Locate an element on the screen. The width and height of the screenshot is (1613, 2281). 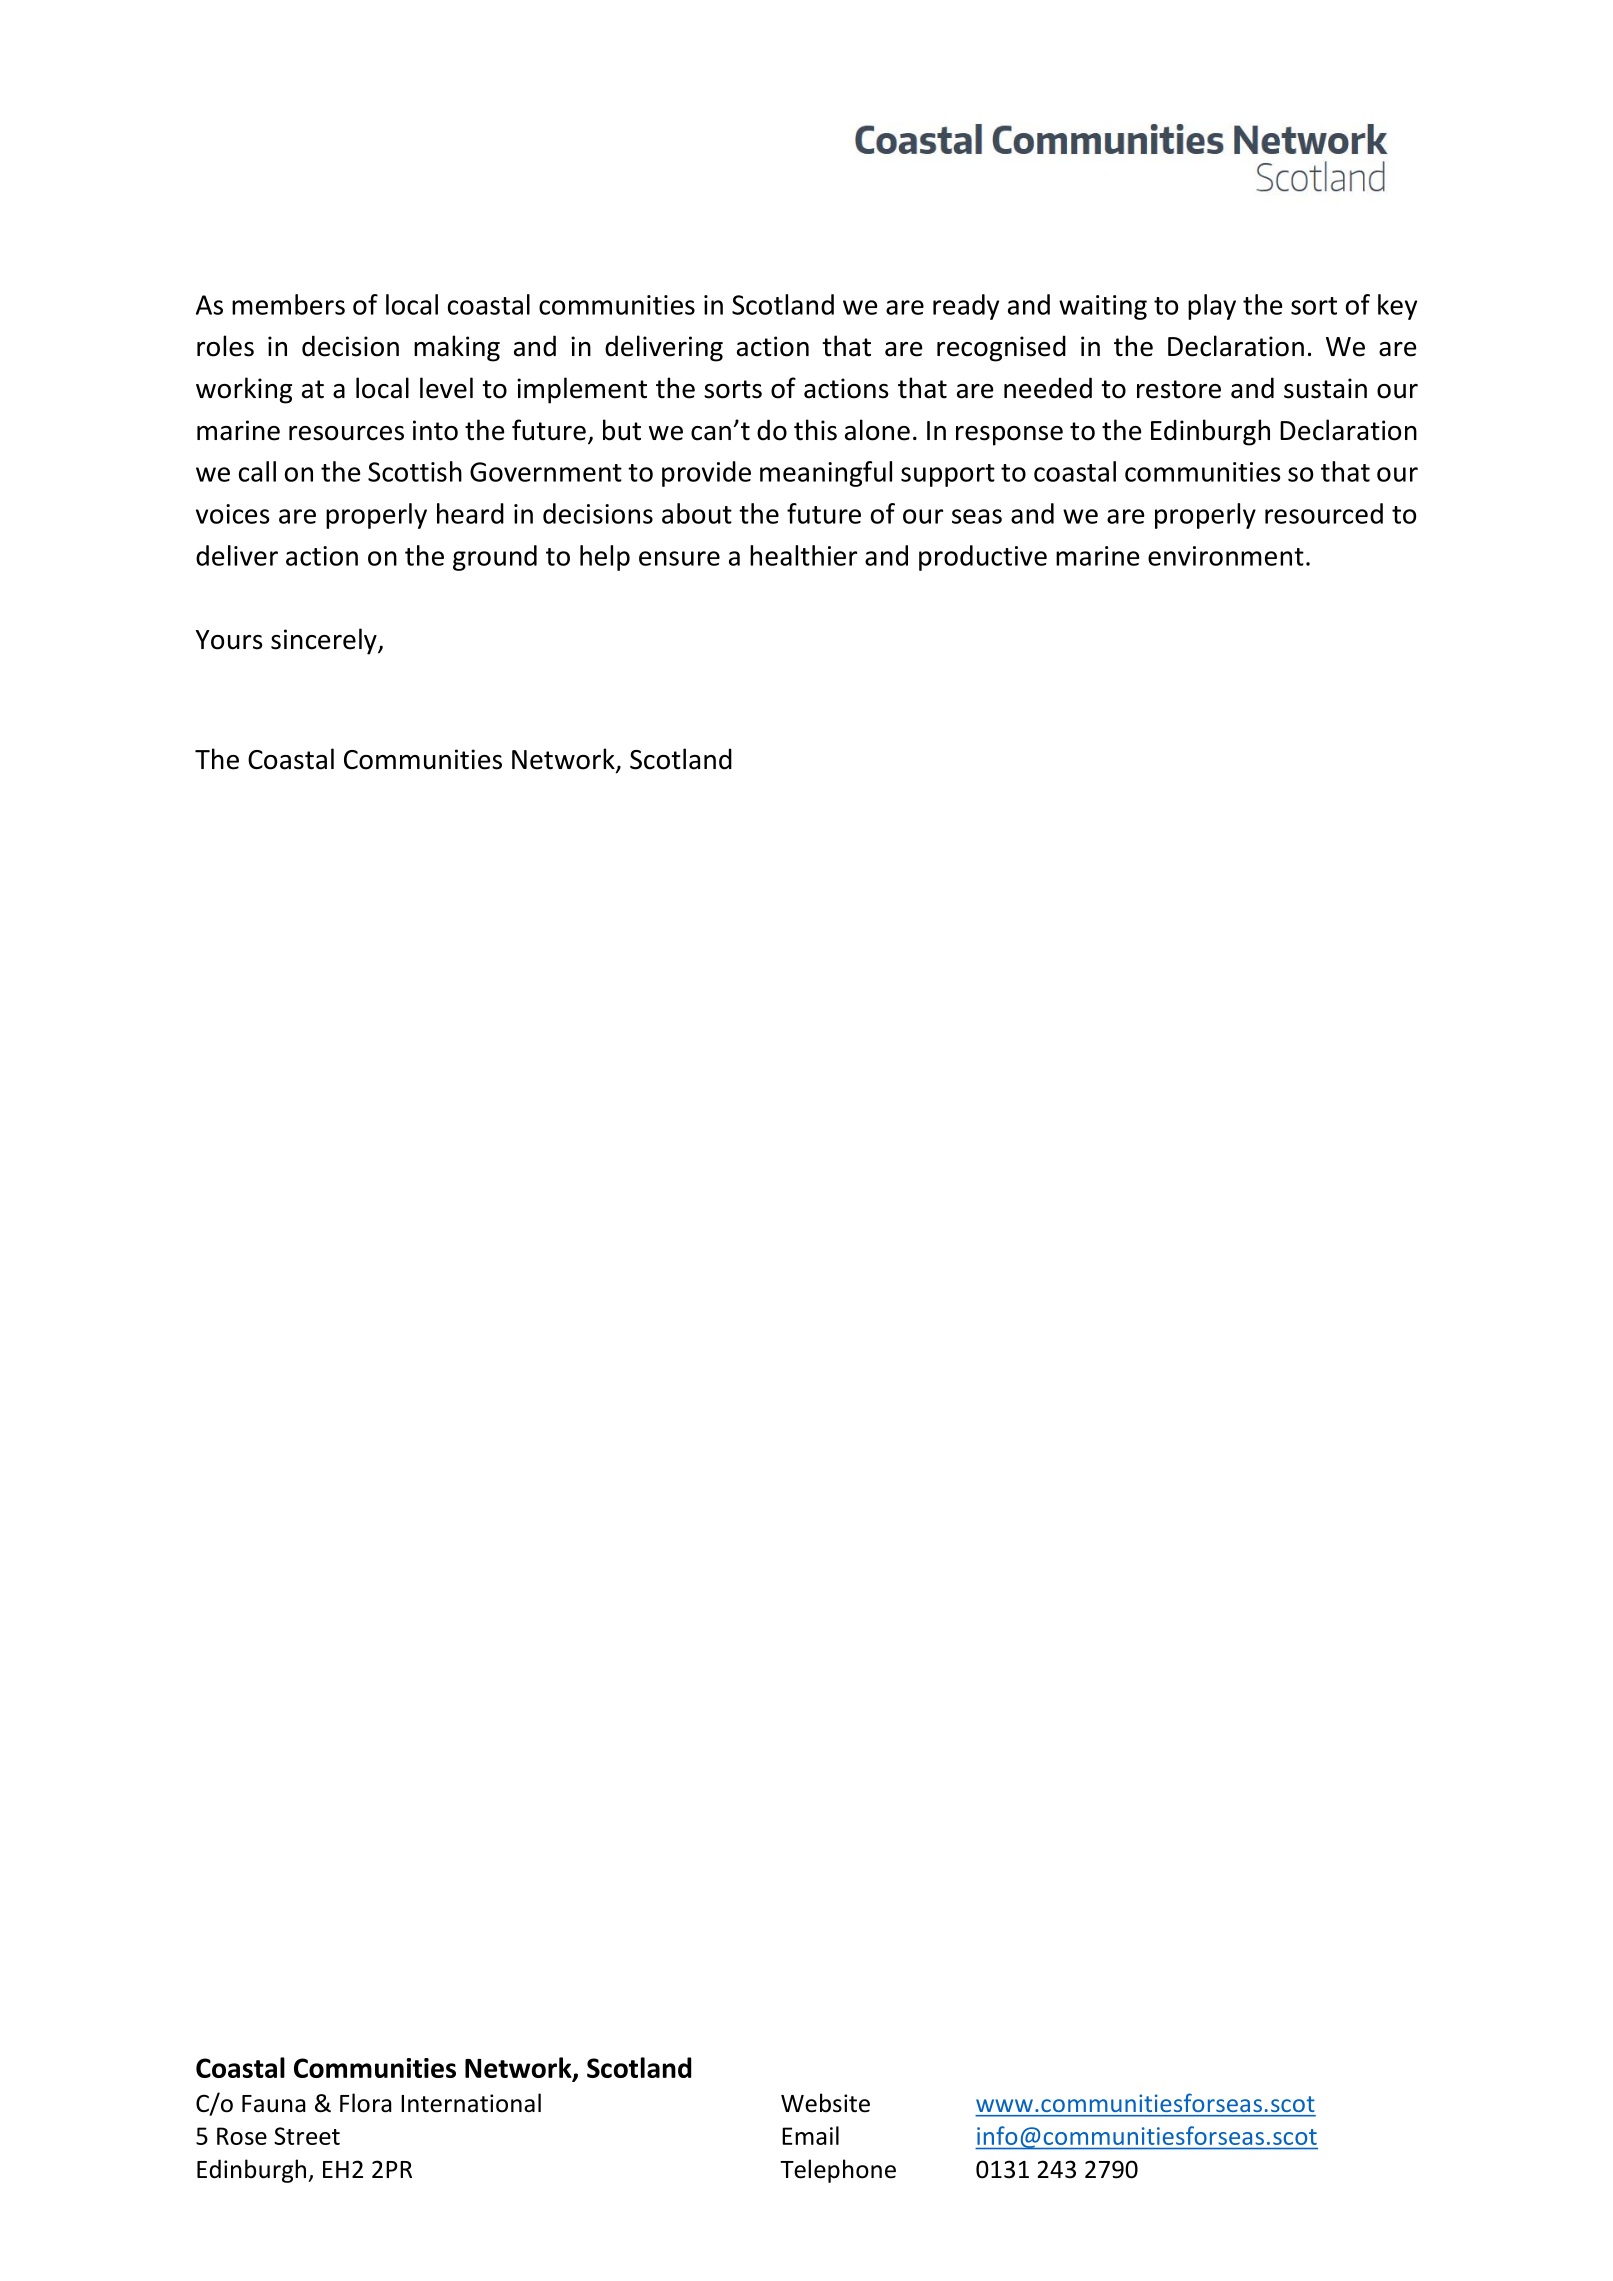
Website is located at coordinates (825, 2103).
